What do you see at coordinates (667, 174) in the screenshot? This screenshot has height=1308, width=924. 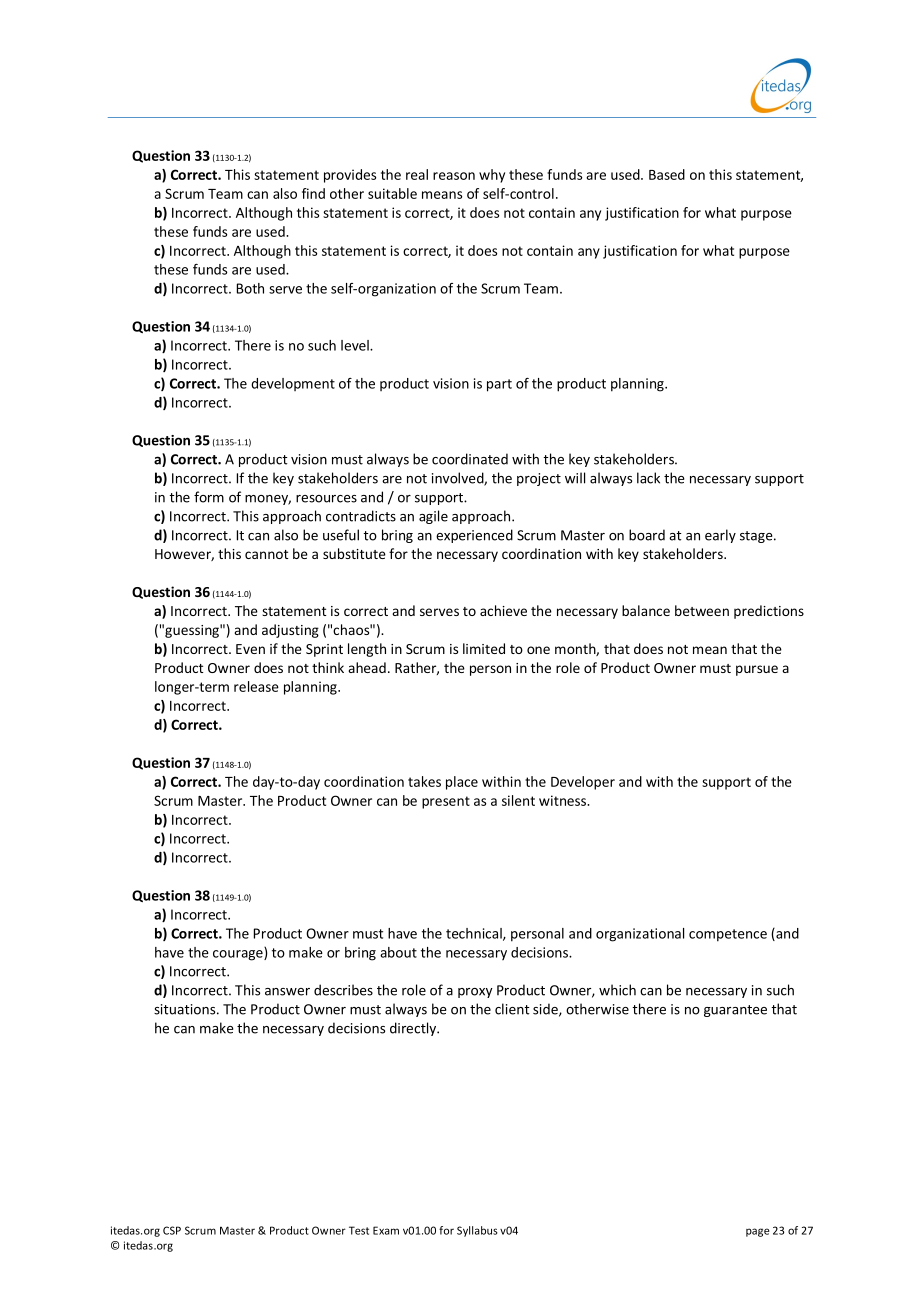 I see `Based` at bounding box center [667, 174].
